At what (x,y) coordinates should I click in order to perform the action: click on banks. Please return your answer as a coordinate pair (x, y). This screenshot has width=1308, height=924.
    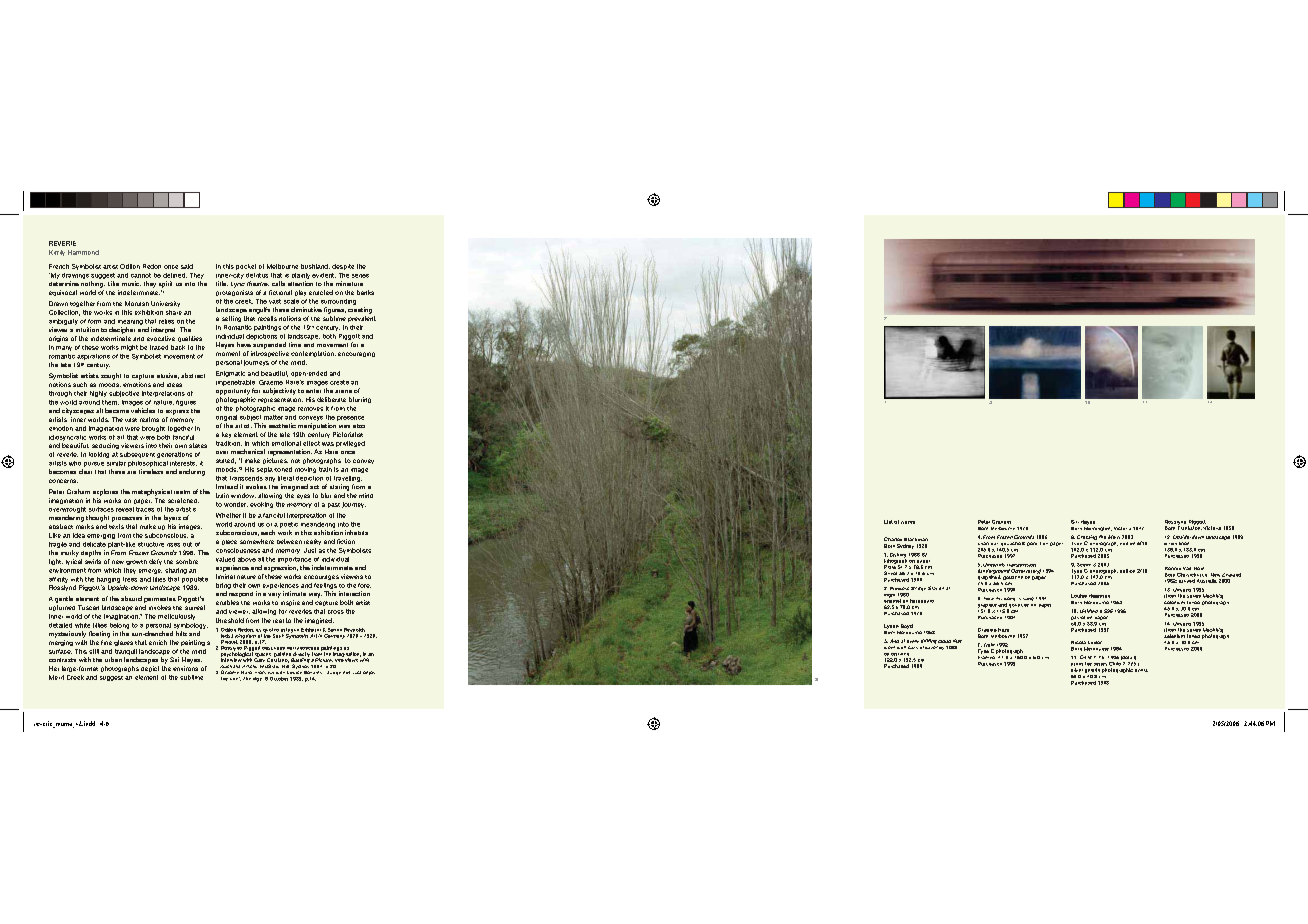
    Looking at the image, I should click on (365, 292).
